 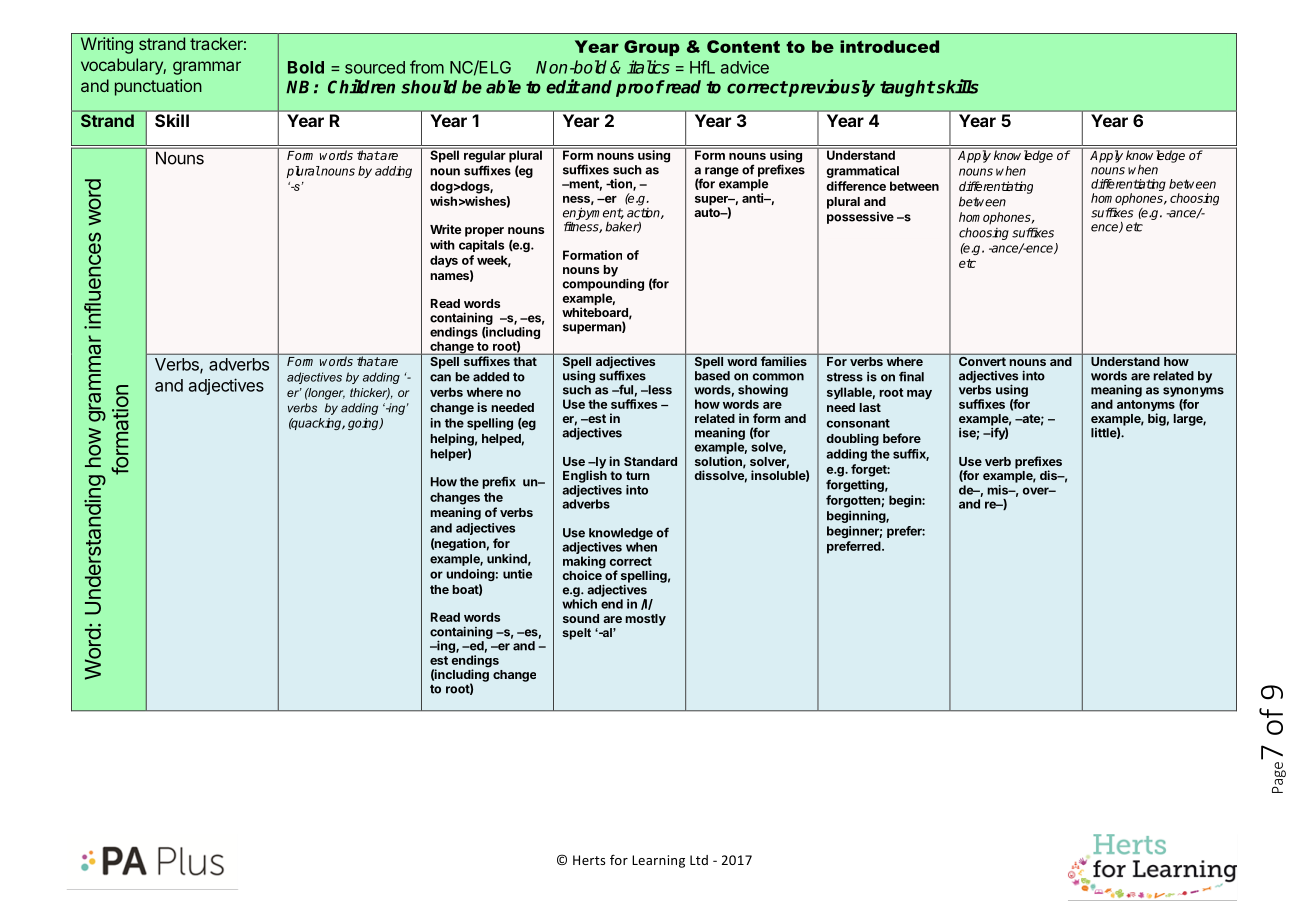 I want to click on taught, so click(x=907, y=88).
